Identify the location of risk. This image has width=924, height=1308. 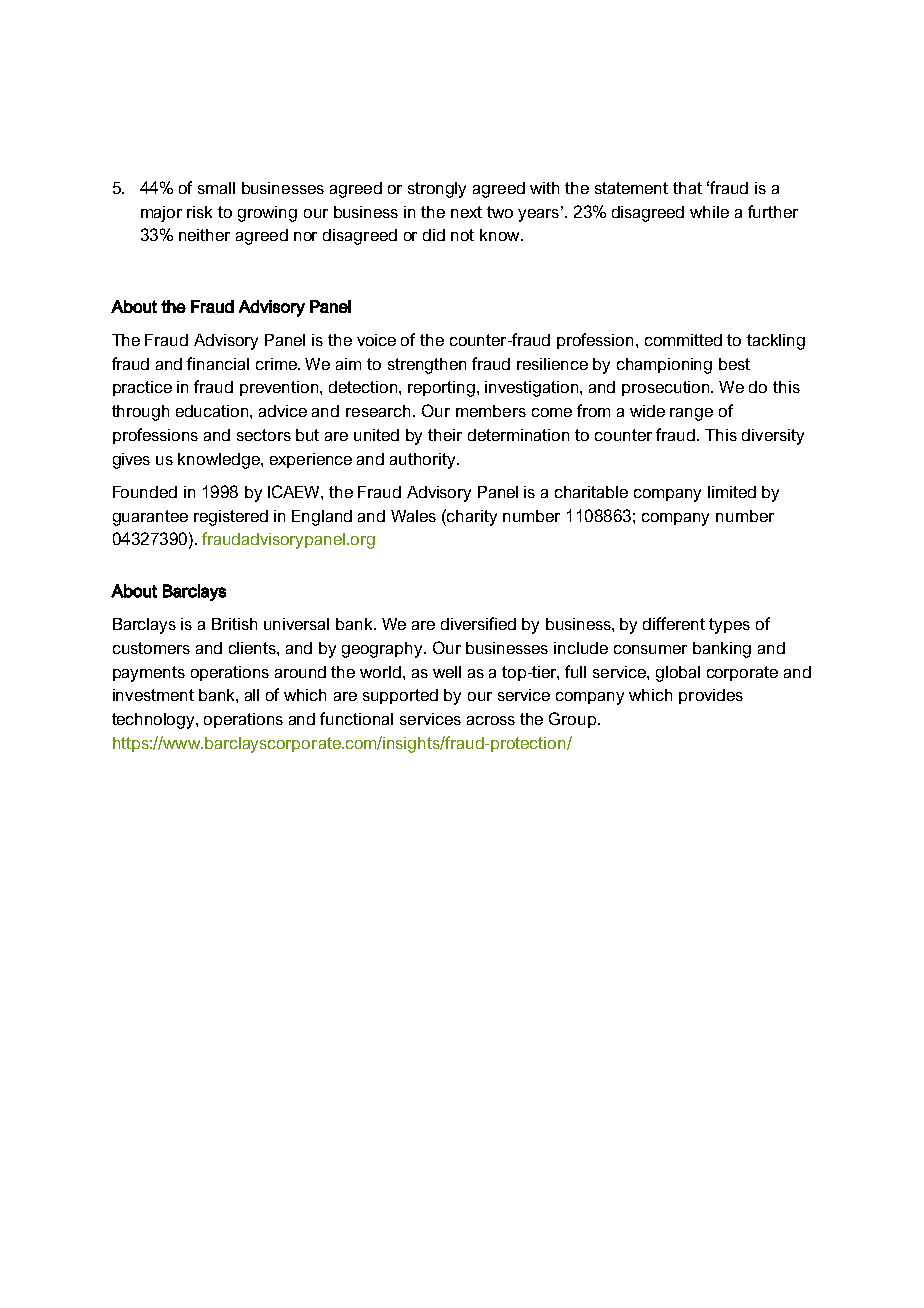
(199, 212).
